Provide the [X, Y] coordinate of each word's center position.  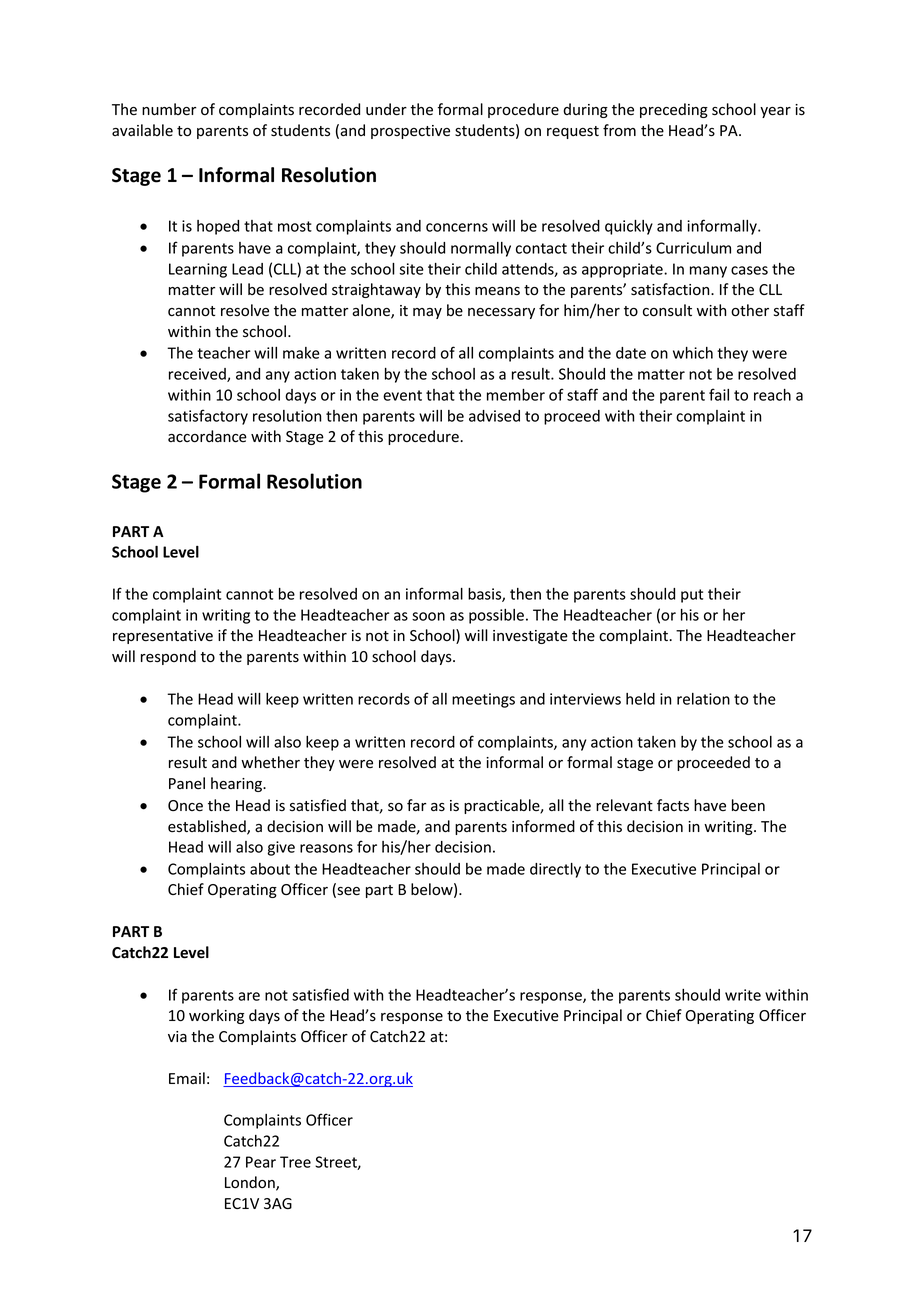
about [270, 869]
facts [673, 805]
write [743, 995]
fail [719, 394]
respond [168, 657]
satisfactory [208, 417]
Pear [261, 1162]
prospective [410, 132]
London [251, 1183]
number [169, 109]
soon [428, 616]
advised [494, 416]
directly [555, 870]
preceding [674, 110]
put [692, 596]
